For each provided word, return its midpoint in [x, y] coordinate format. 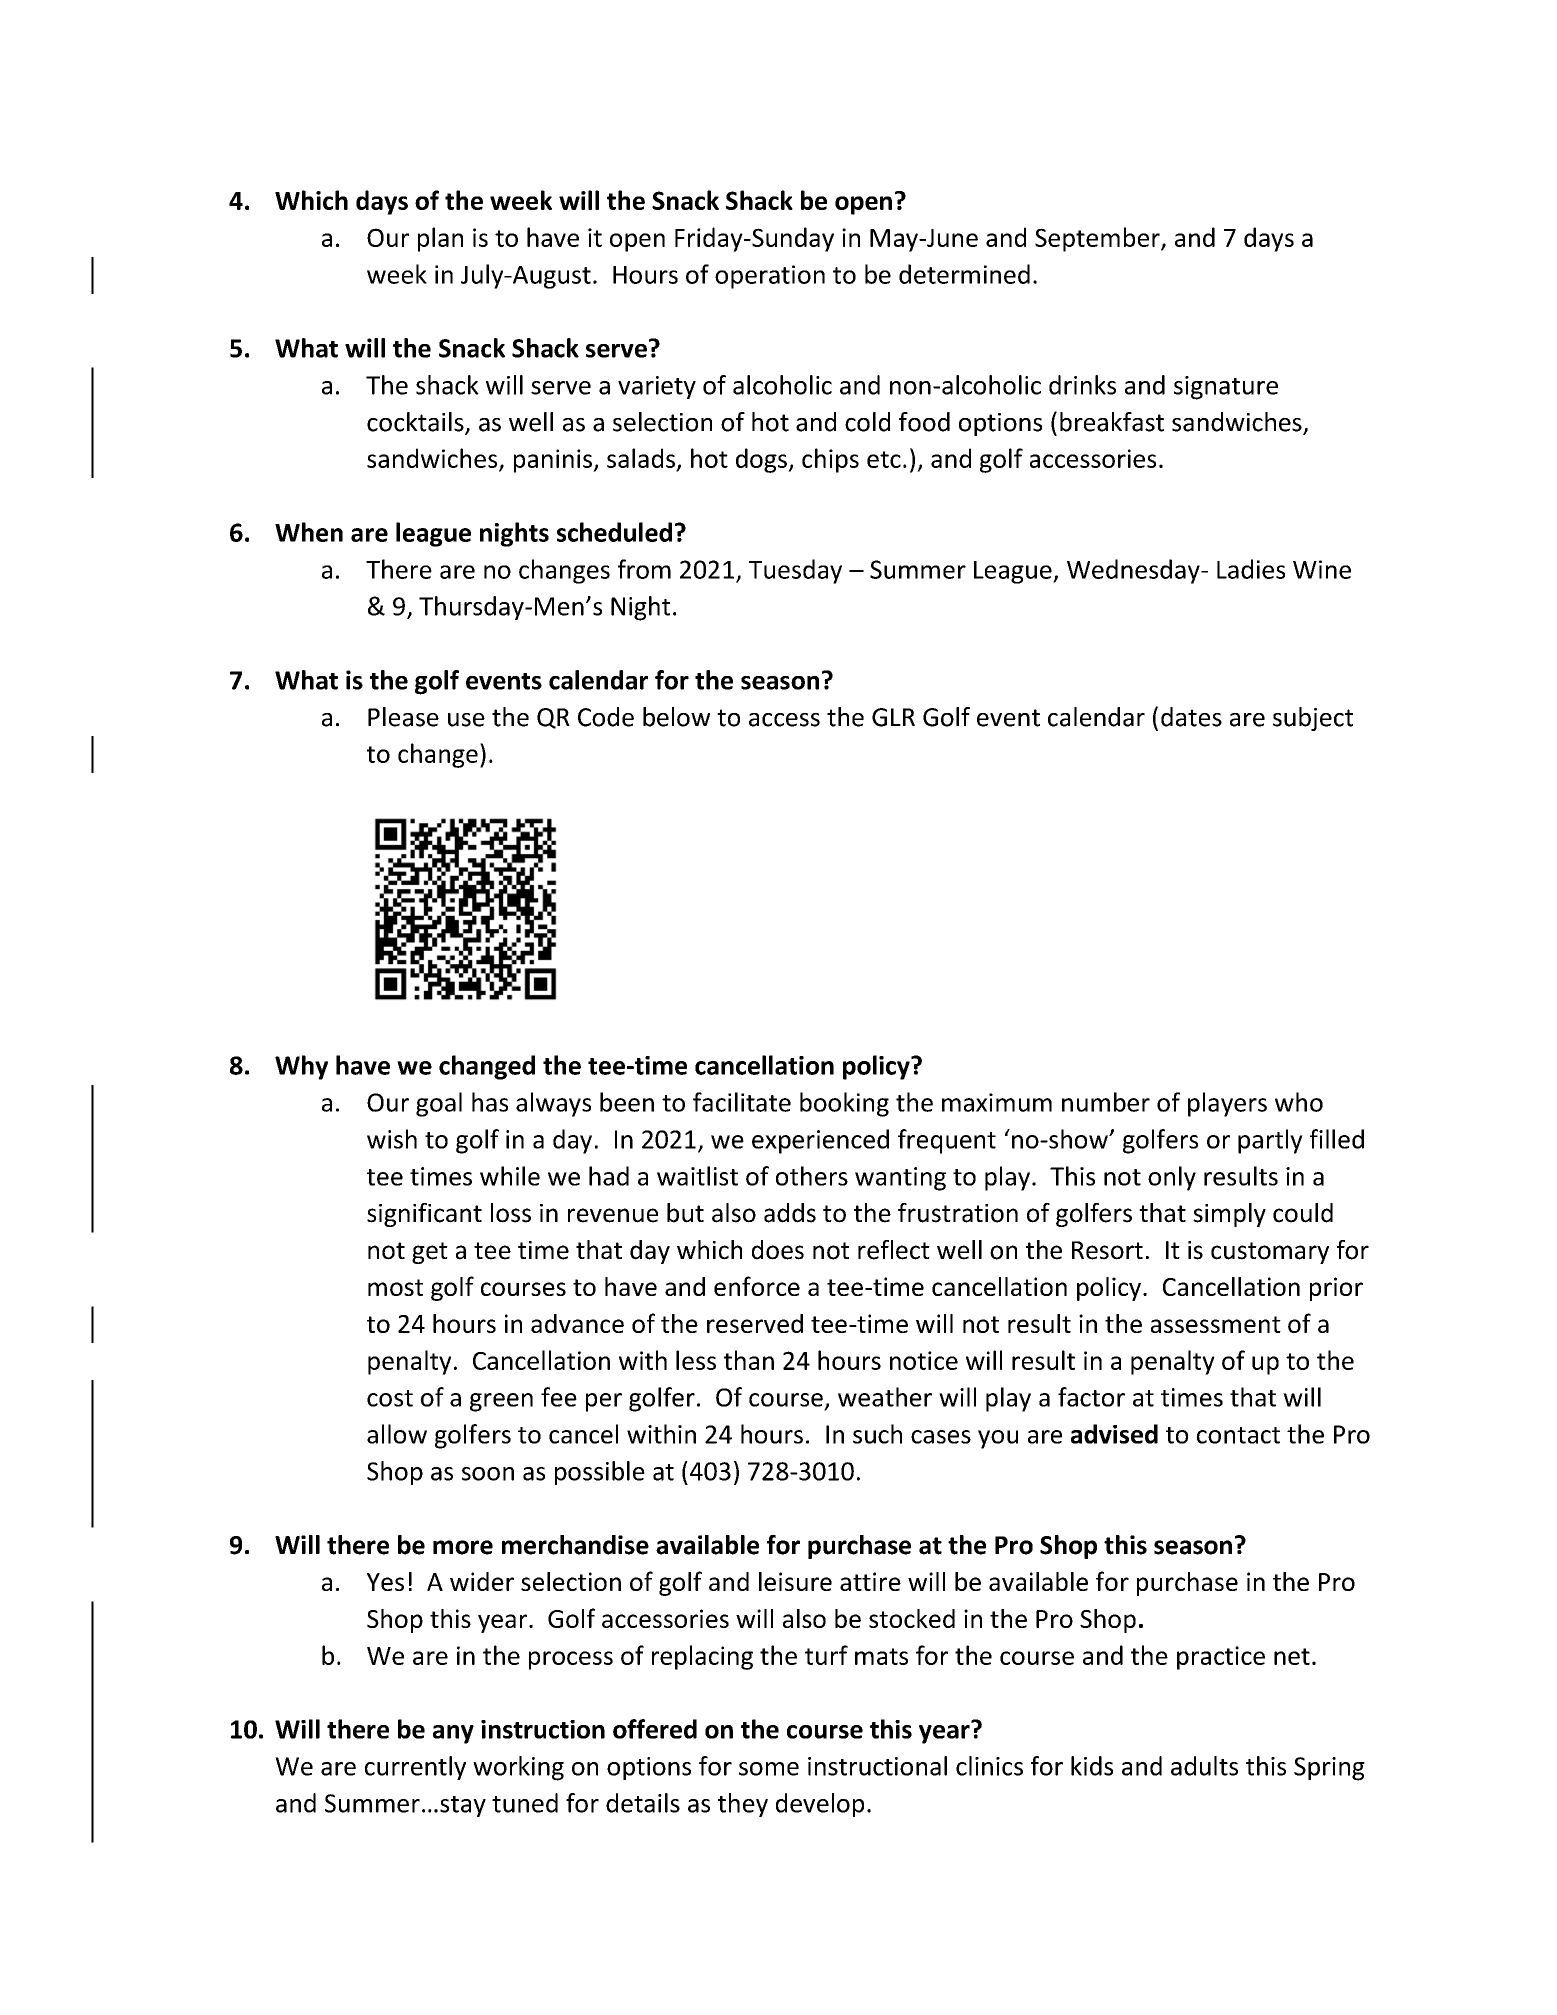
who [1299, 1102]
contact [1238, 1435]
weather [885, 1397]
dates [1191, 717]
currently [415, 1768]
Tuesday [795, 571]
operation [770, 277]
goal [439, 1104]
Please [403, 717]
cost [390, 1398]
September [1098, 239]
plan [440, 239]
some [769, 1769]
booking [844, 1104]
